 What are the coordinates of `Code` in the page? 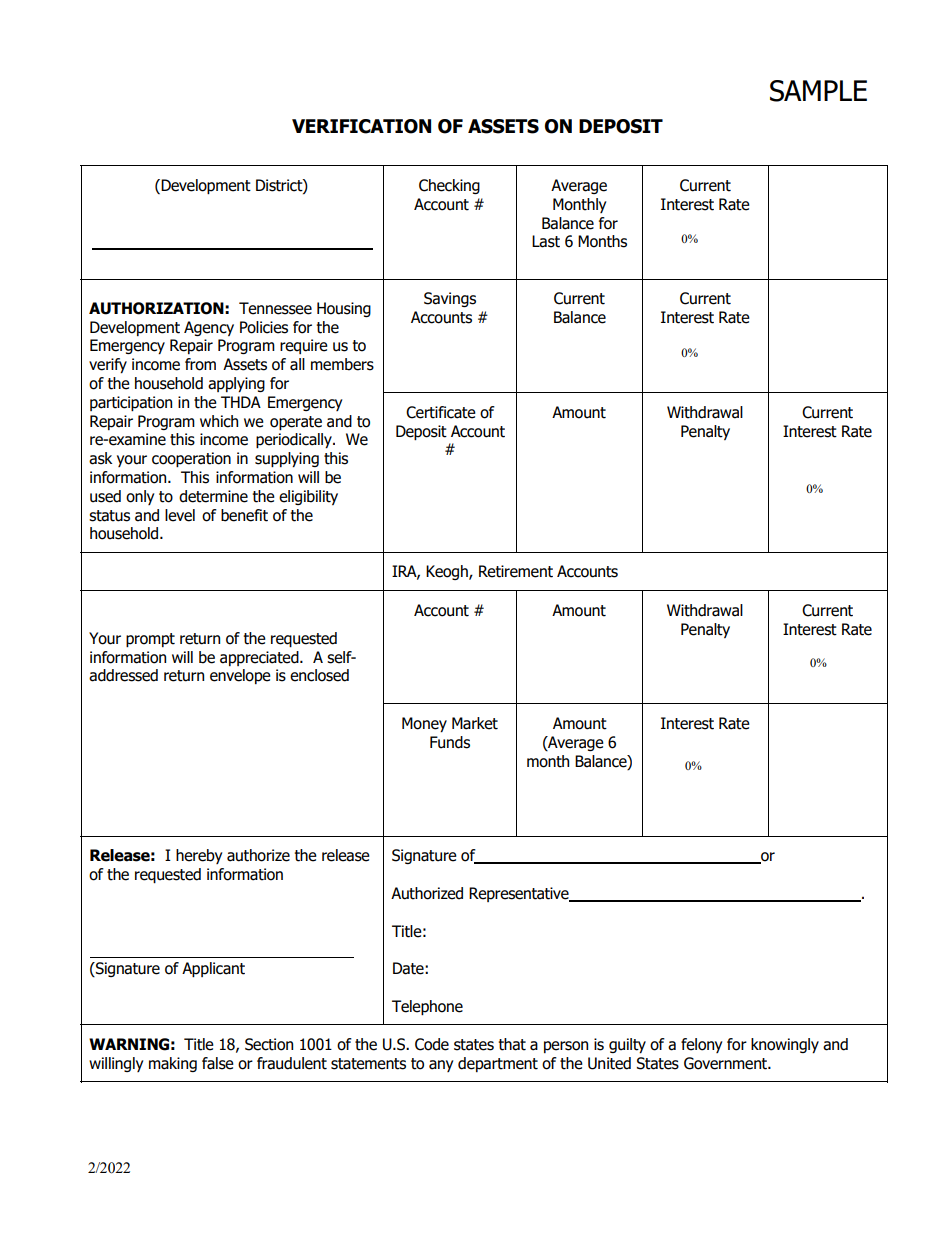 It's located at (432, 1044).
